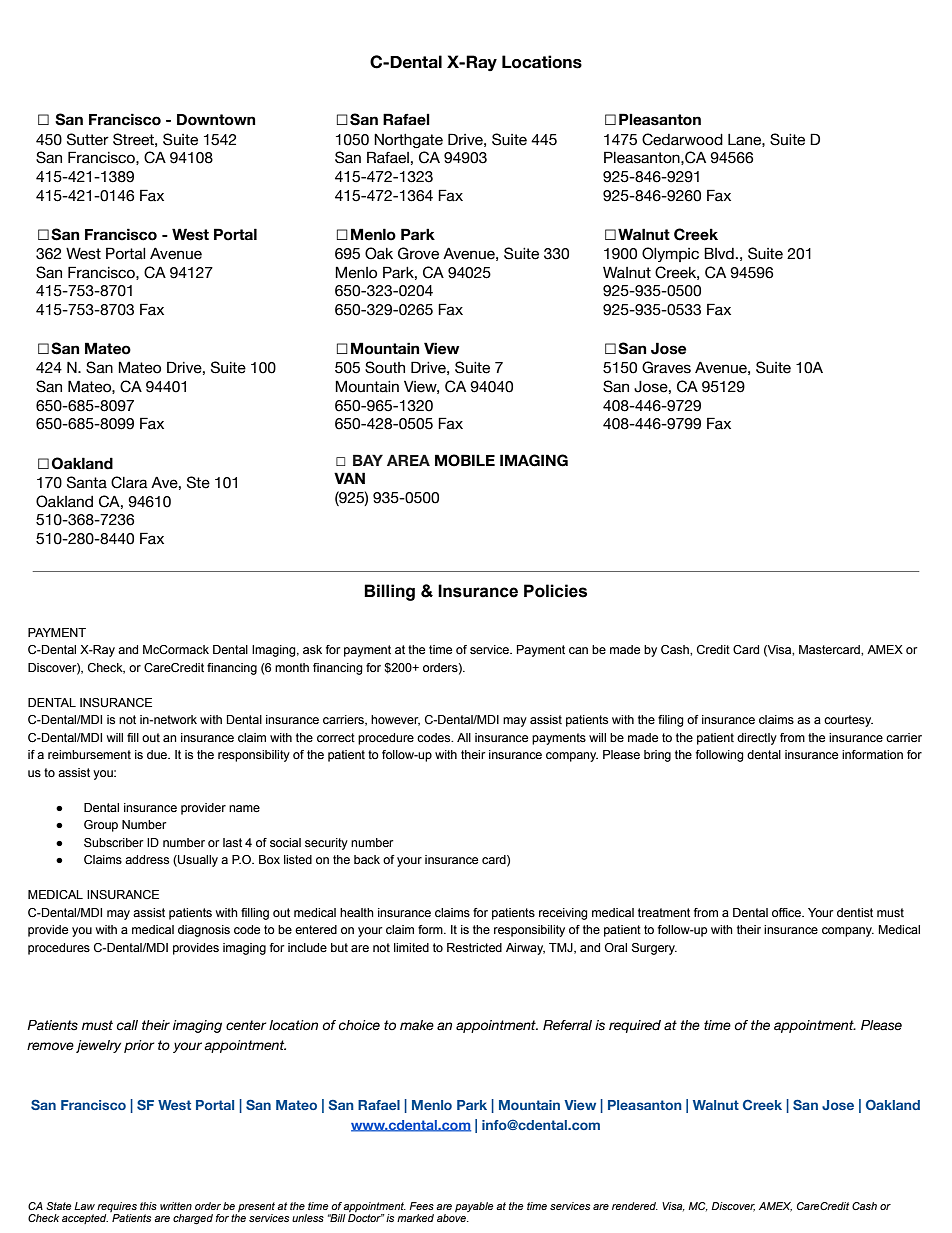  What do you see at coordinates (147, 859) in the document?
I see `address` at bounding box center [147, 859].
